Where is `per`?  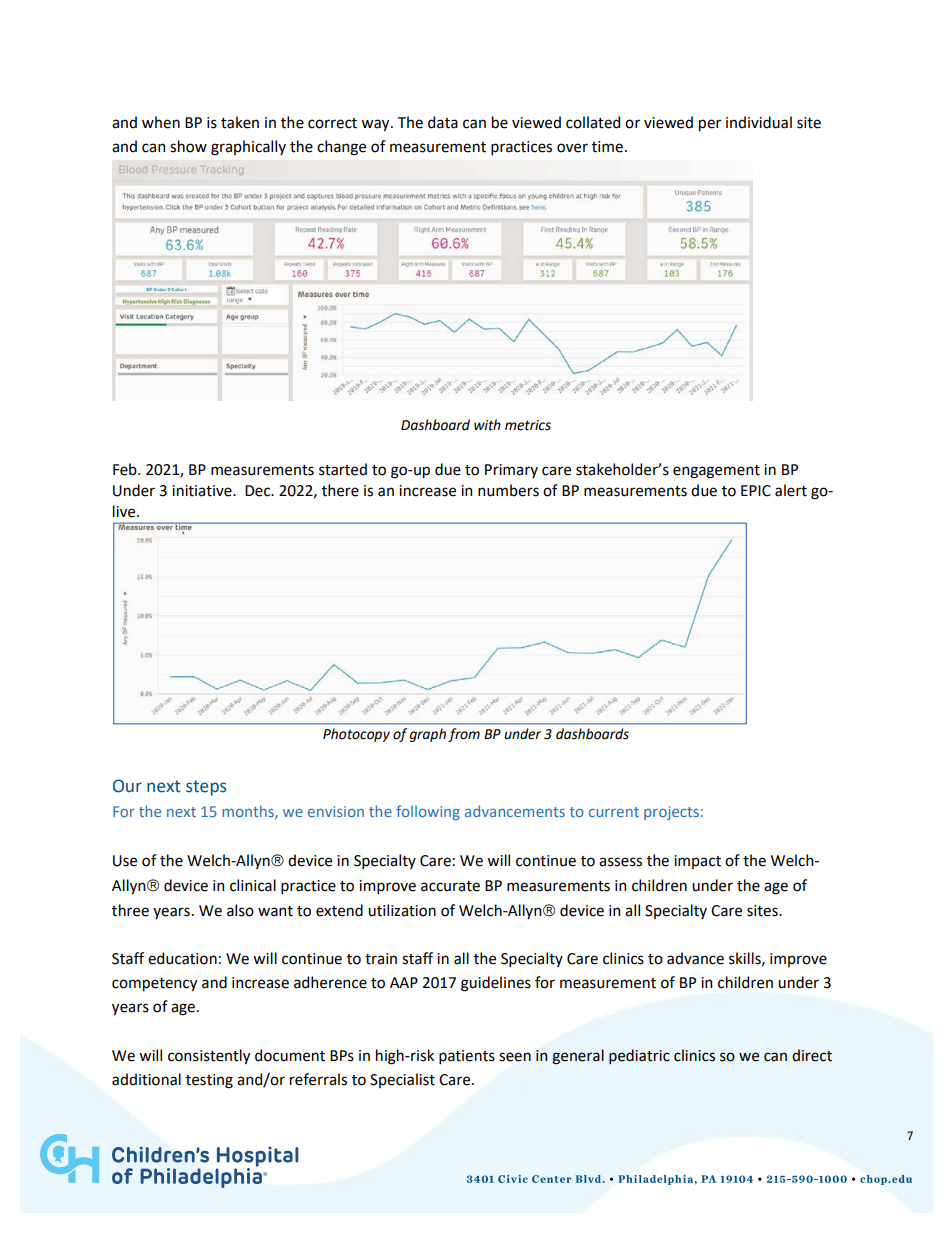
per is located at coordinates (710, 125).
